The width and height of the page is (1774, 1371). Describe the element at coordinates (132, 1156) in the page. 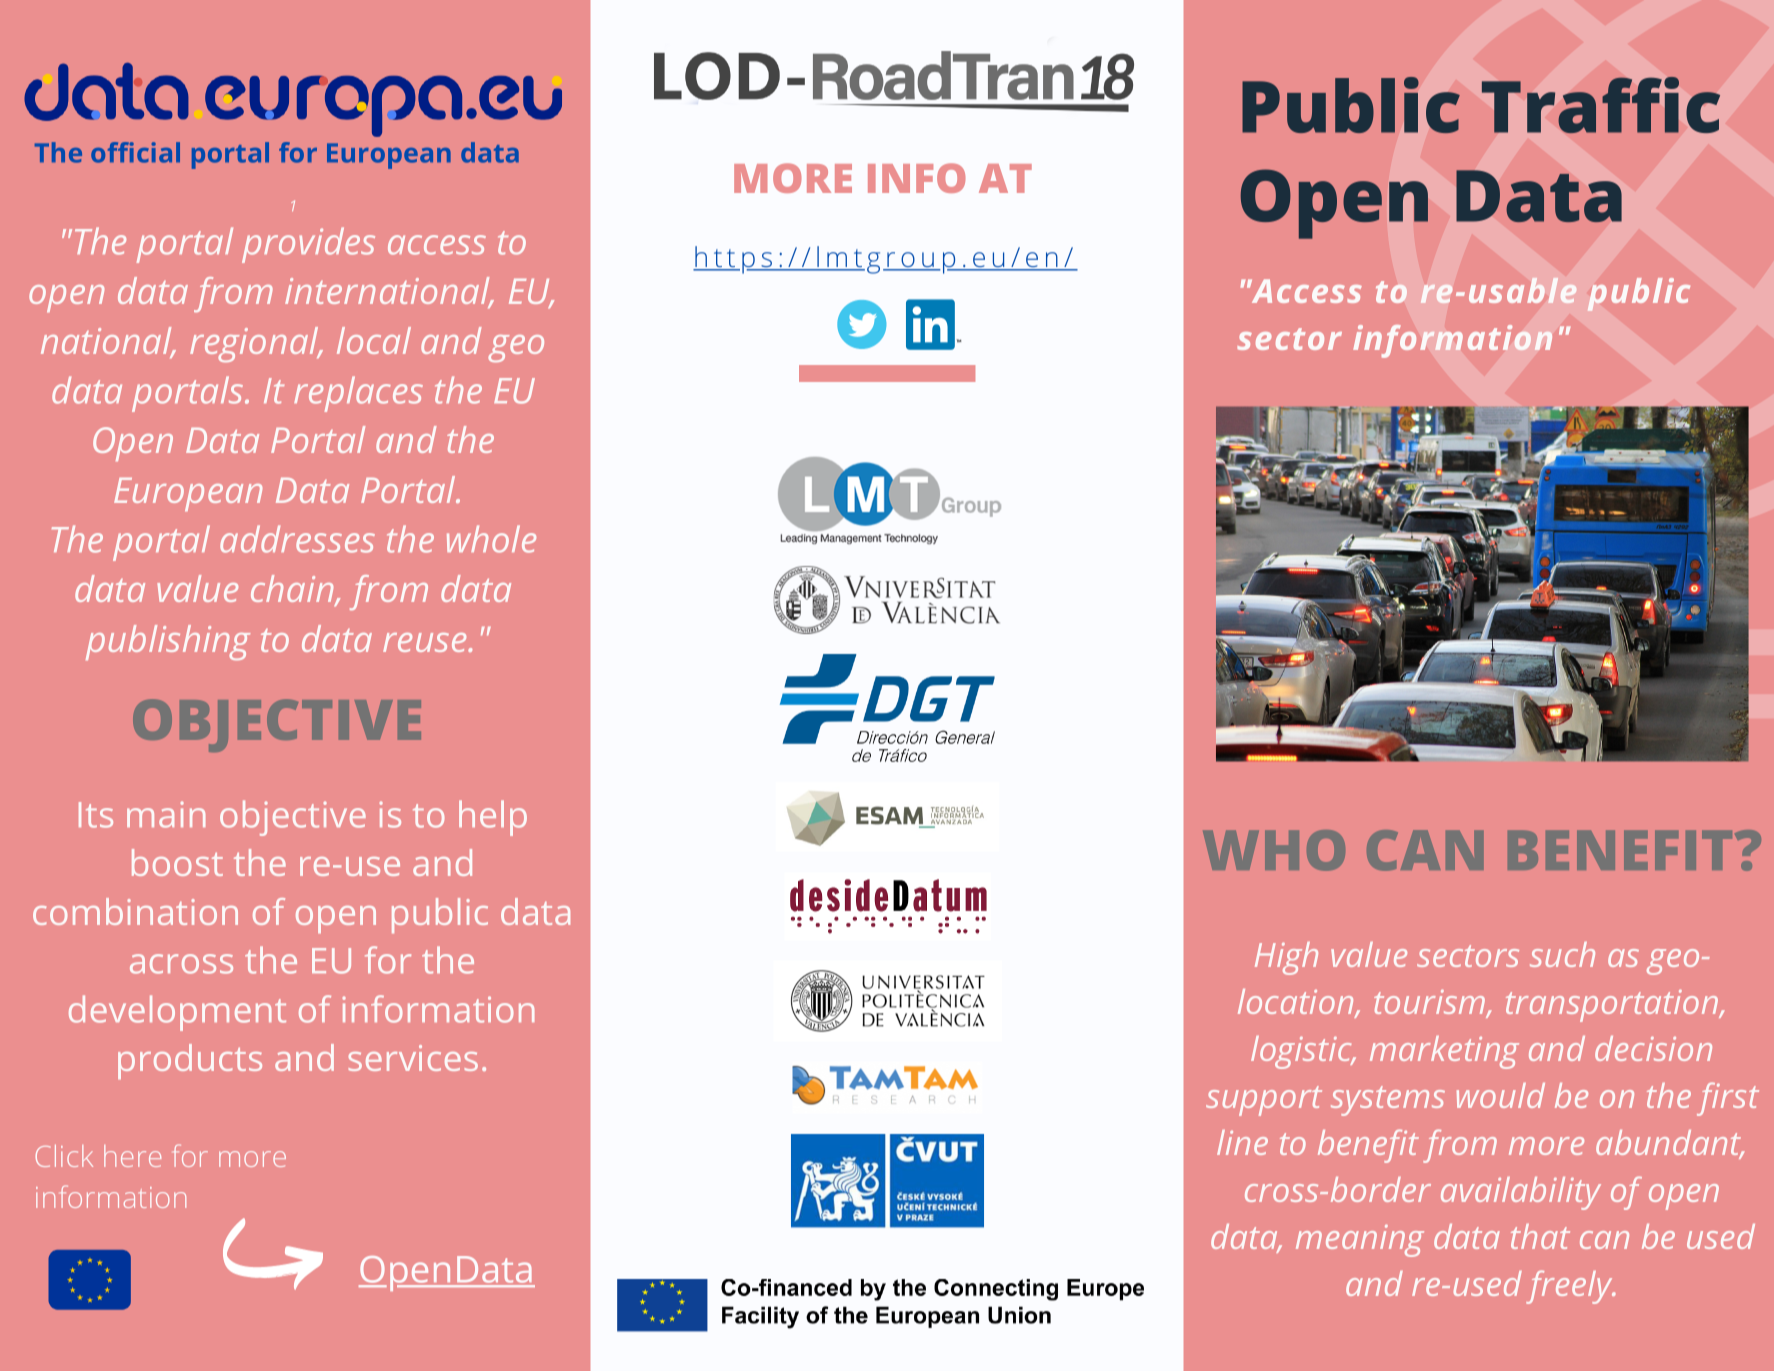

I see `here` at that location.
